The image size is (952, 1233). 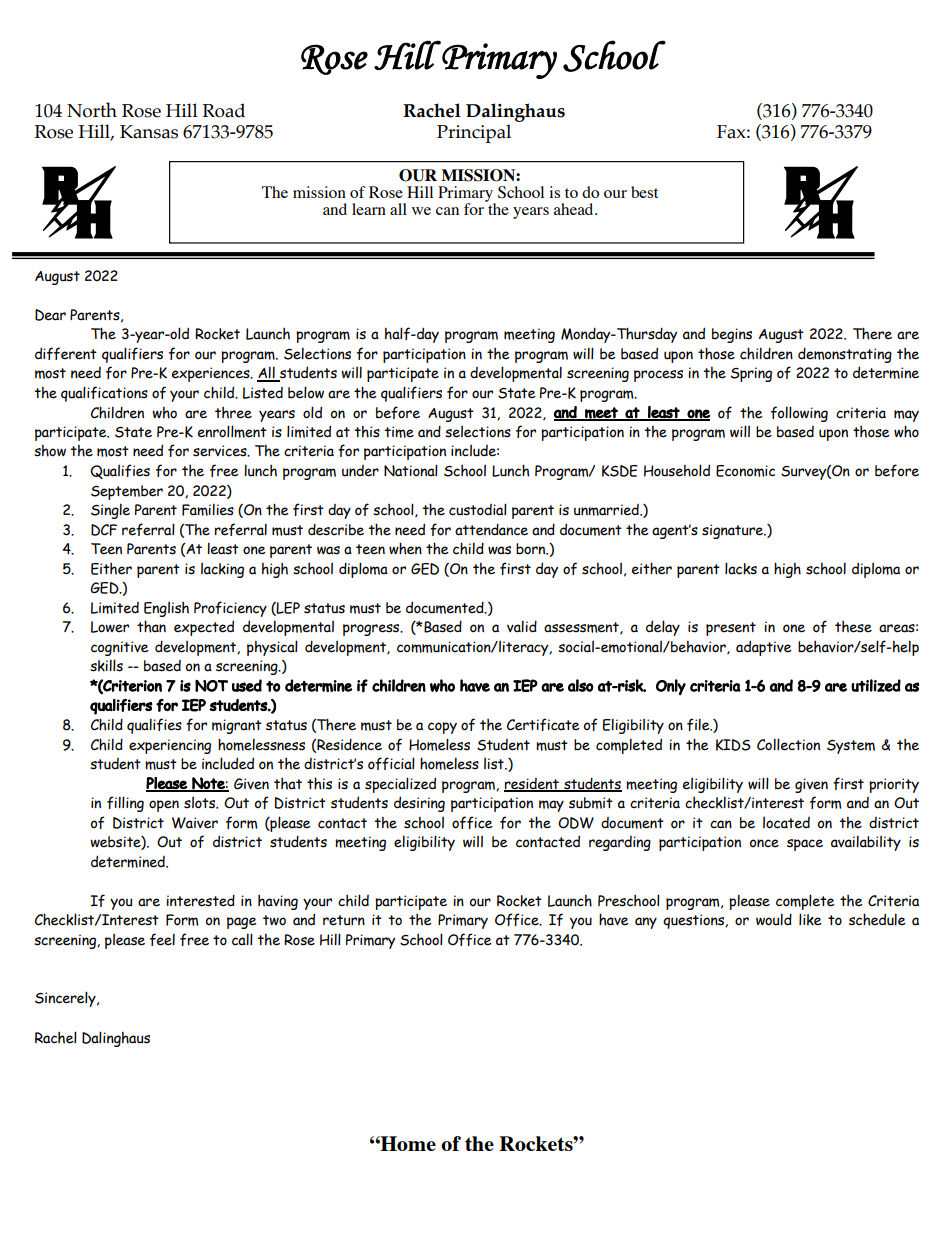 I want to click on return, so click(x=344, y=920).
